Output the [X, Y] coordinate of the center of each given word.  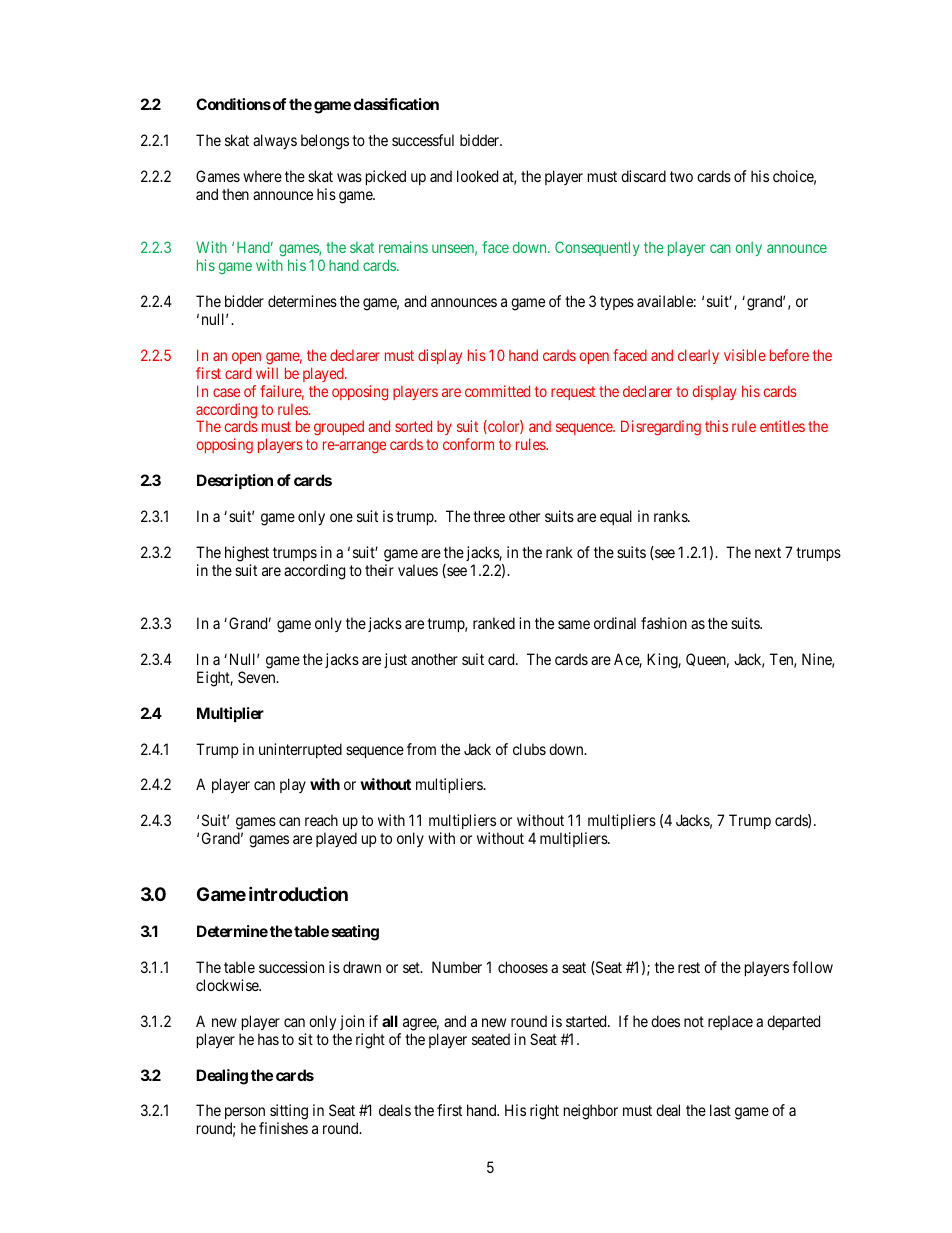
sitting [289, 1113]
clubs [529, 749]
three [489, 516]
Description [235, 481]
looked [477, 176]
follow [812, 967]
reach [321, 820]
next [768, 552]
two [681, 176]
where [262, 176]
